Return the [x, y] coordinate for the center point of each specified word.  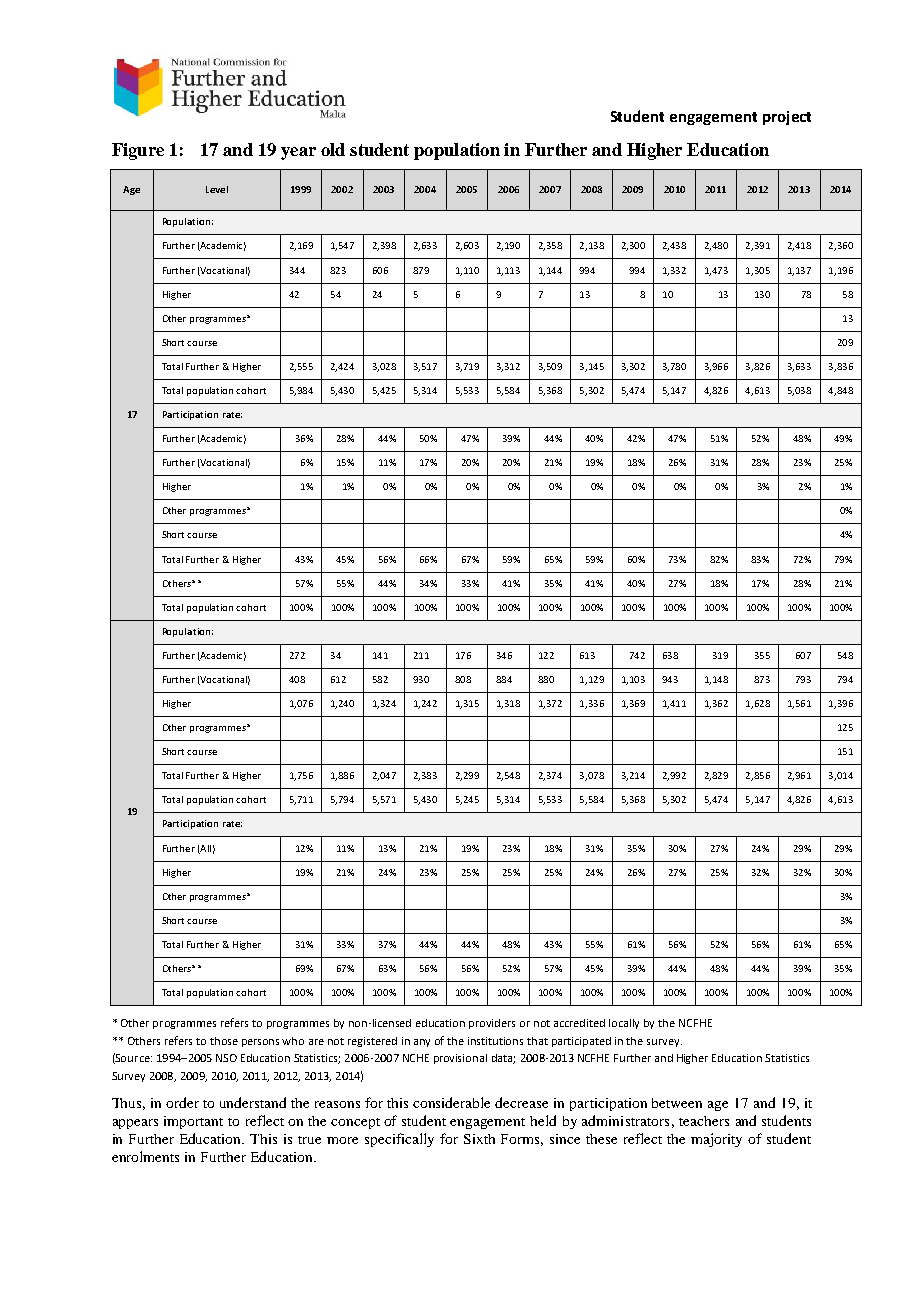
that [537, 1041]
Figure [138, 151]
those [224, 1041]
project [787, 118]
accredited [579, 1023]
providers [492, 1024]
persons [260, 1043]
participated [581, 1042]
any [422, 1043]
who [293, 1041]
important [193, 1122]
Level [217, 189]
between [677, 1103]
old [333, 149]
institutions [495, 1041]
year [298, 153]
